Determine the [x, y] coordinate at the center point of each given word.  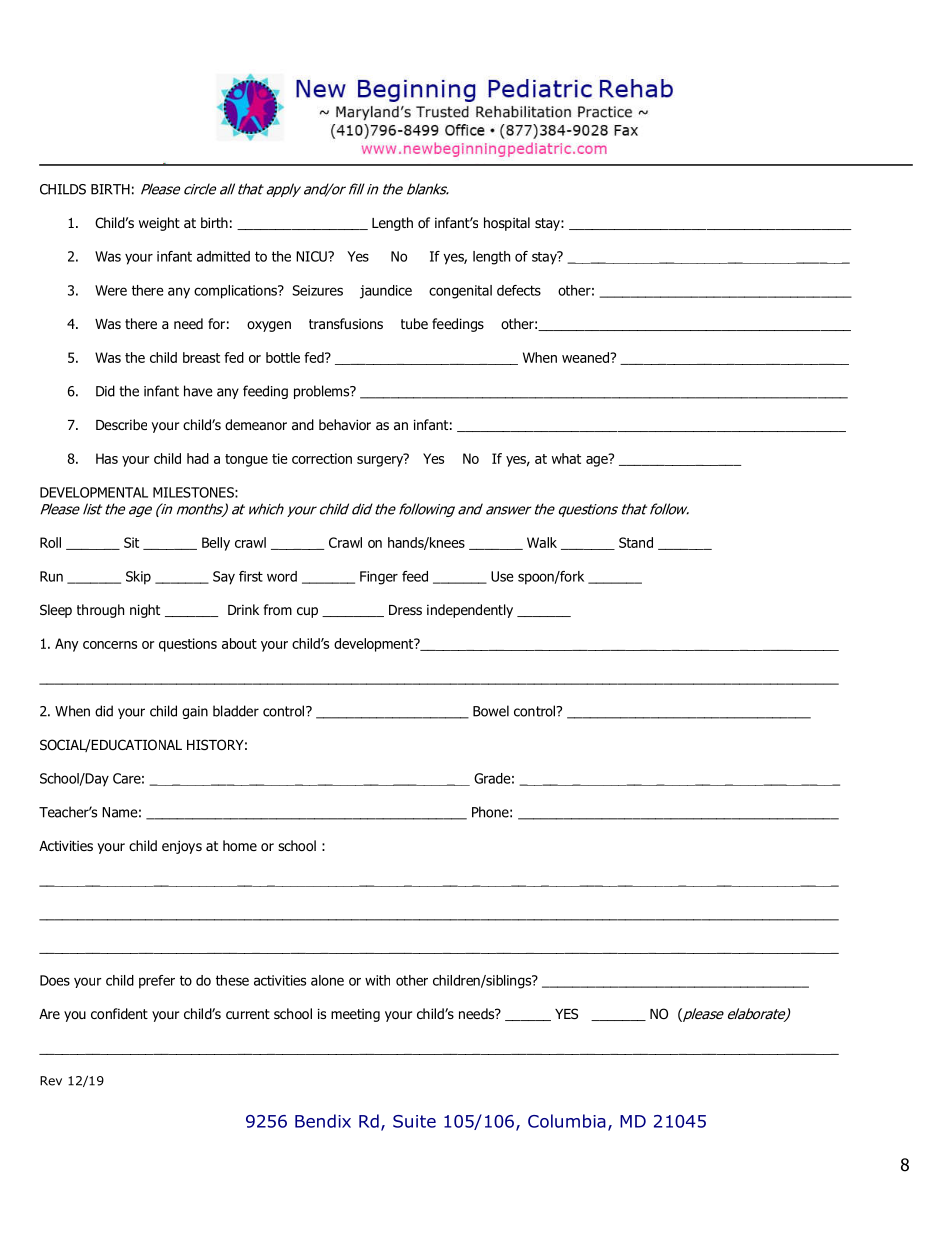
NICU [312, 256]
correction [322, 458]
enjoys [182, 847]
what [566, 458]
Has [107, 458]
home [240, 845]
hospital [507, 224]
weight [159, 224]
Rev [51, 1081]
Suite [414, 1121]
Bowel [491, 711]
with [377, 980]
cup [307, 612]
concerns [110, 645]
